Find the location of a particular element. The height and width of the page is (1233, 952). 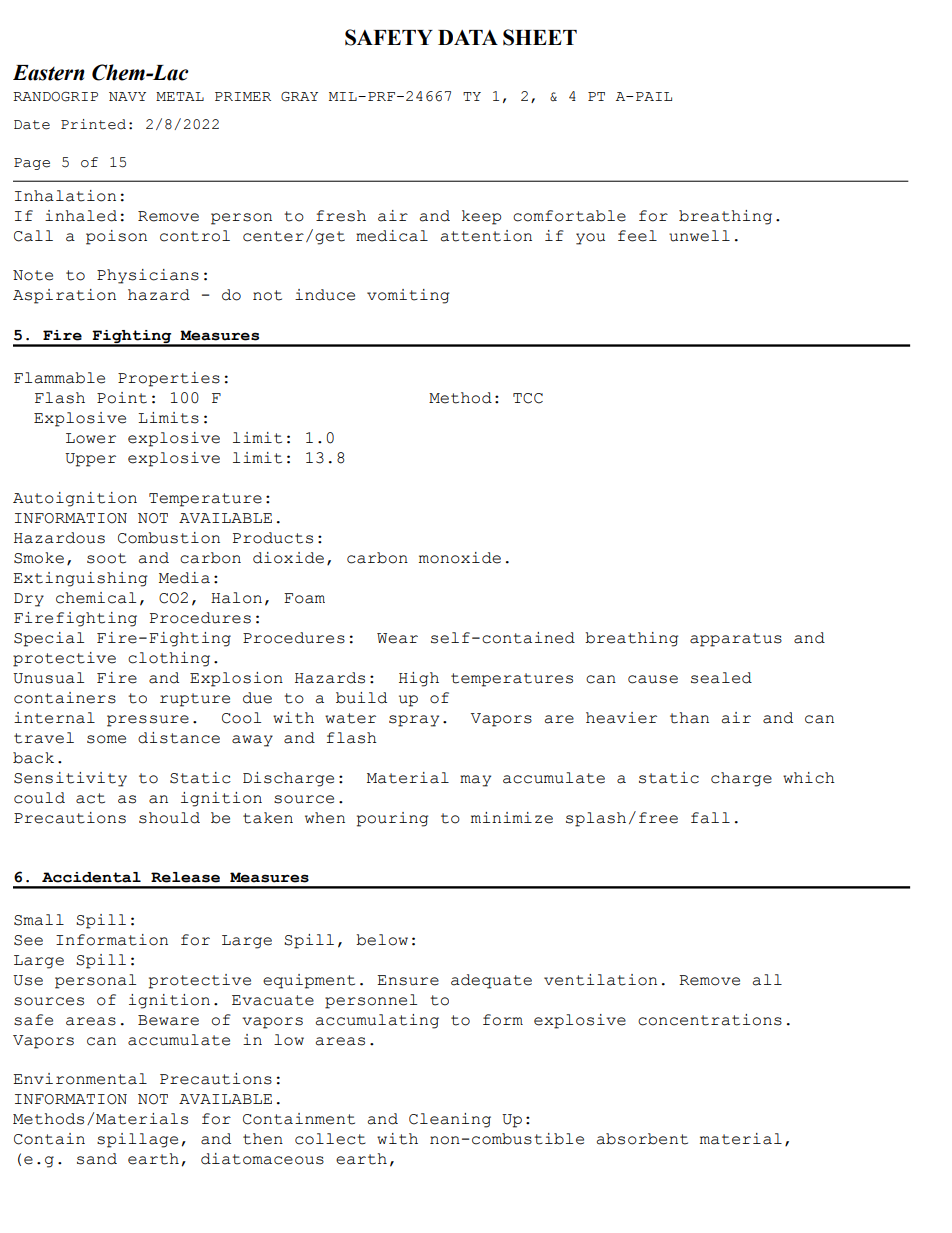

SHEET is located at coordinates (540, 37).
